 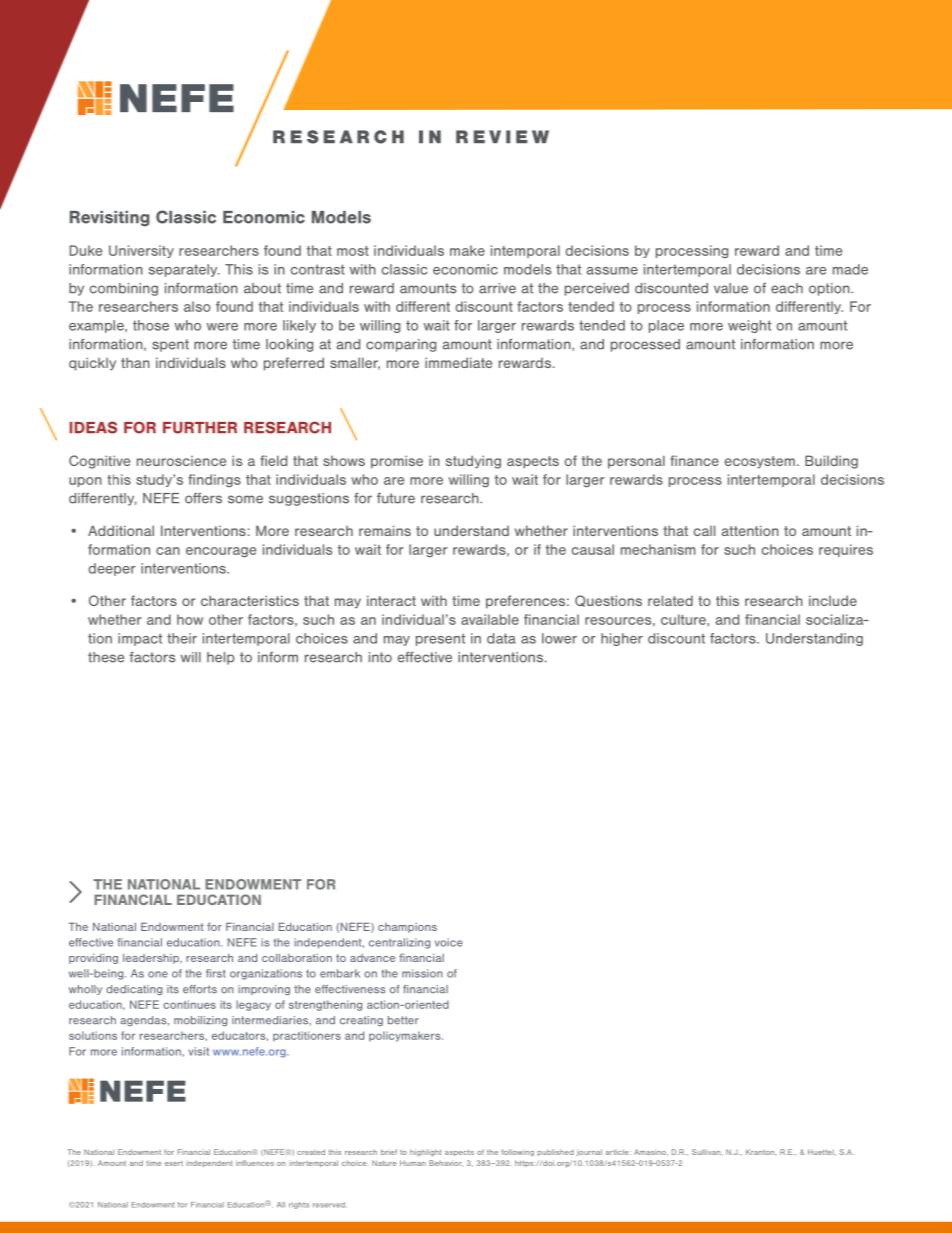 I want to click on University, so click(x=141, y=251).
